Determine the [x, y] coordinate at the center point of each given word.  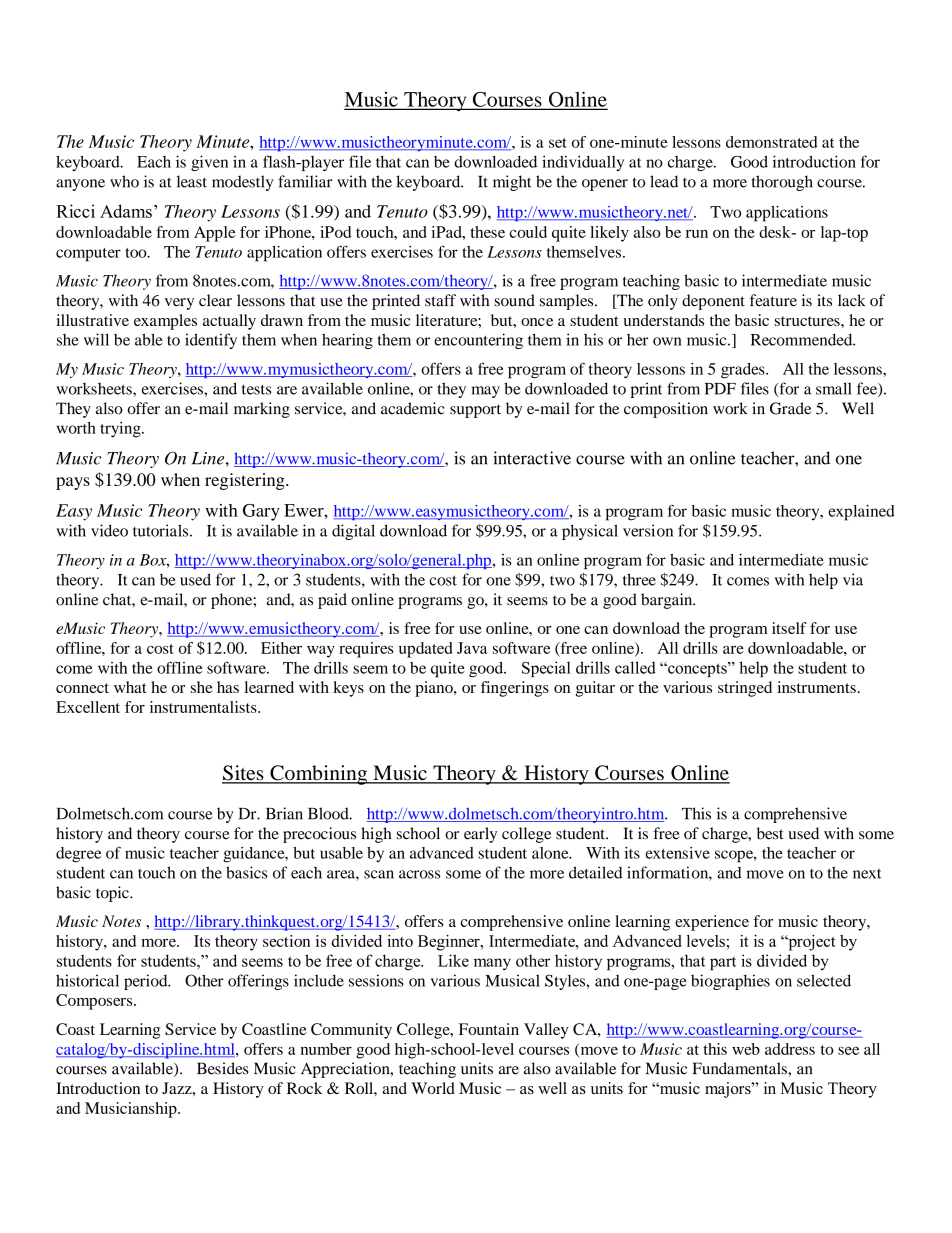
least [192, 181]
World [433, 1088]
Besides [223, 1068]
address [790, 1049]
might [512, 183]
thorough [782, 183]
